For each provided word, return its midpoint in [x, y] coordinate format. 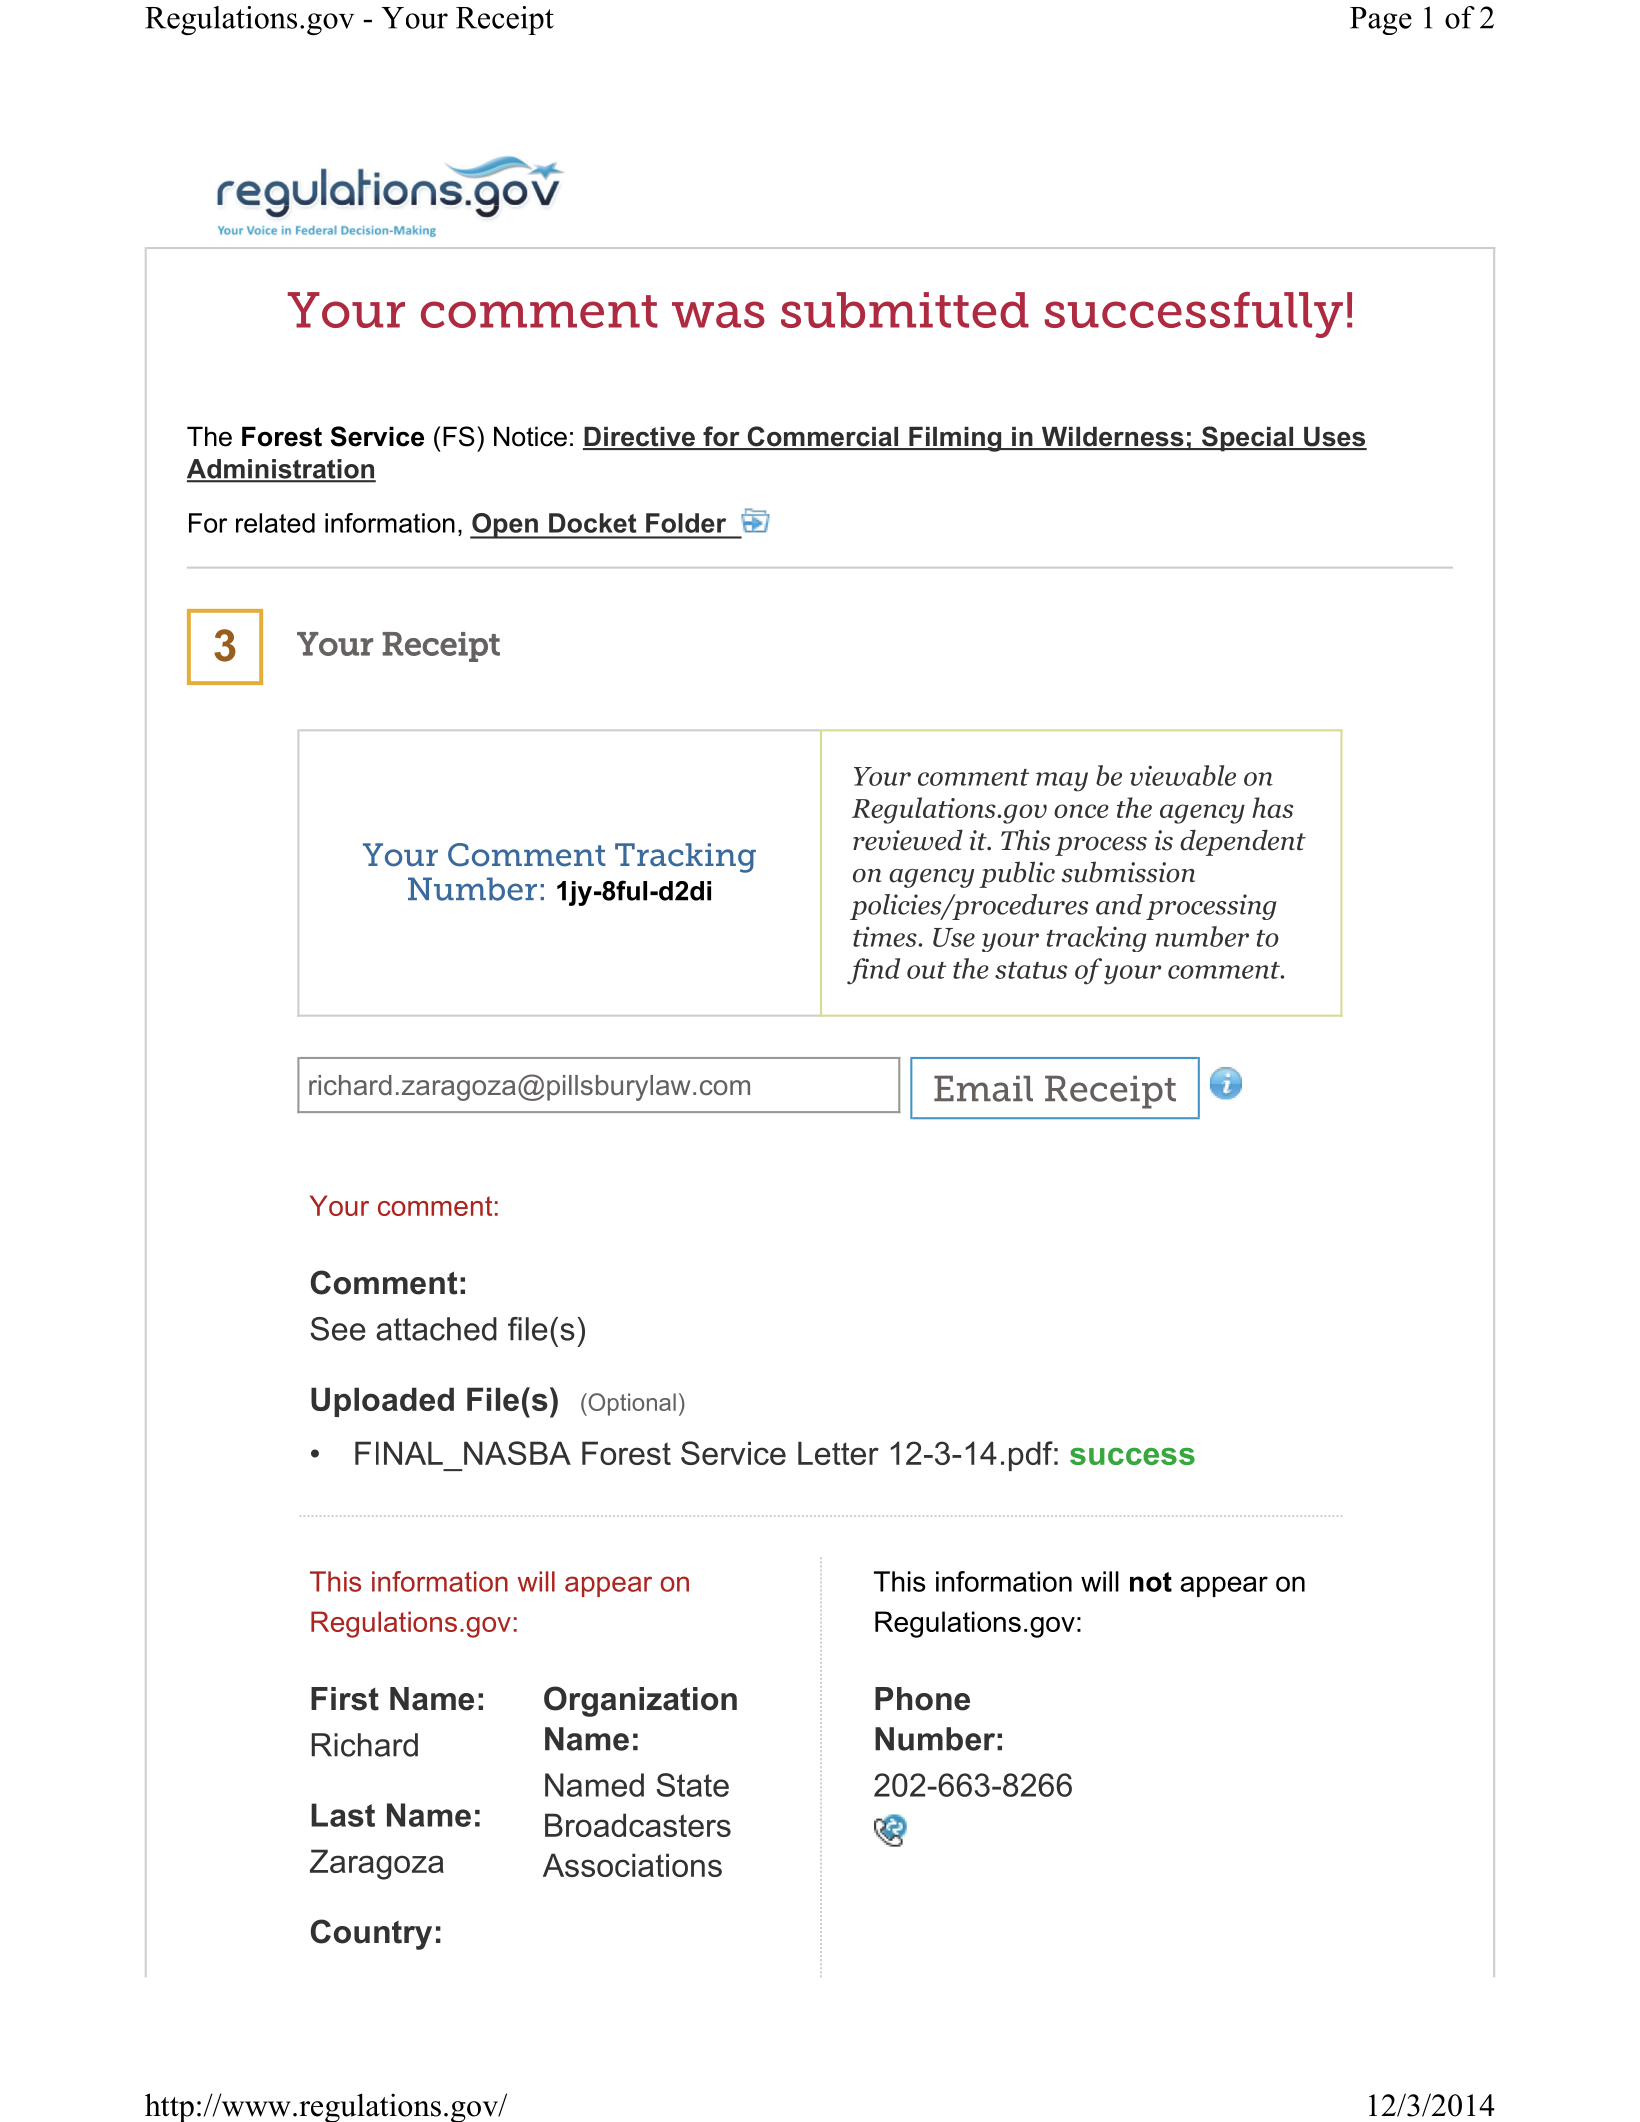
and [1119, 904]
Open [505, 526]
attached [436, 1329]
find [873, 971]
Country [371, 1934]
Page [1381, 21]
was [718, 314]
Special [1248, 439]
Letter [838, 1453]
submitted [905, 310]
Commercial [823, 437]
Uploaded [382, 1402]
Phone [922, 1699]
